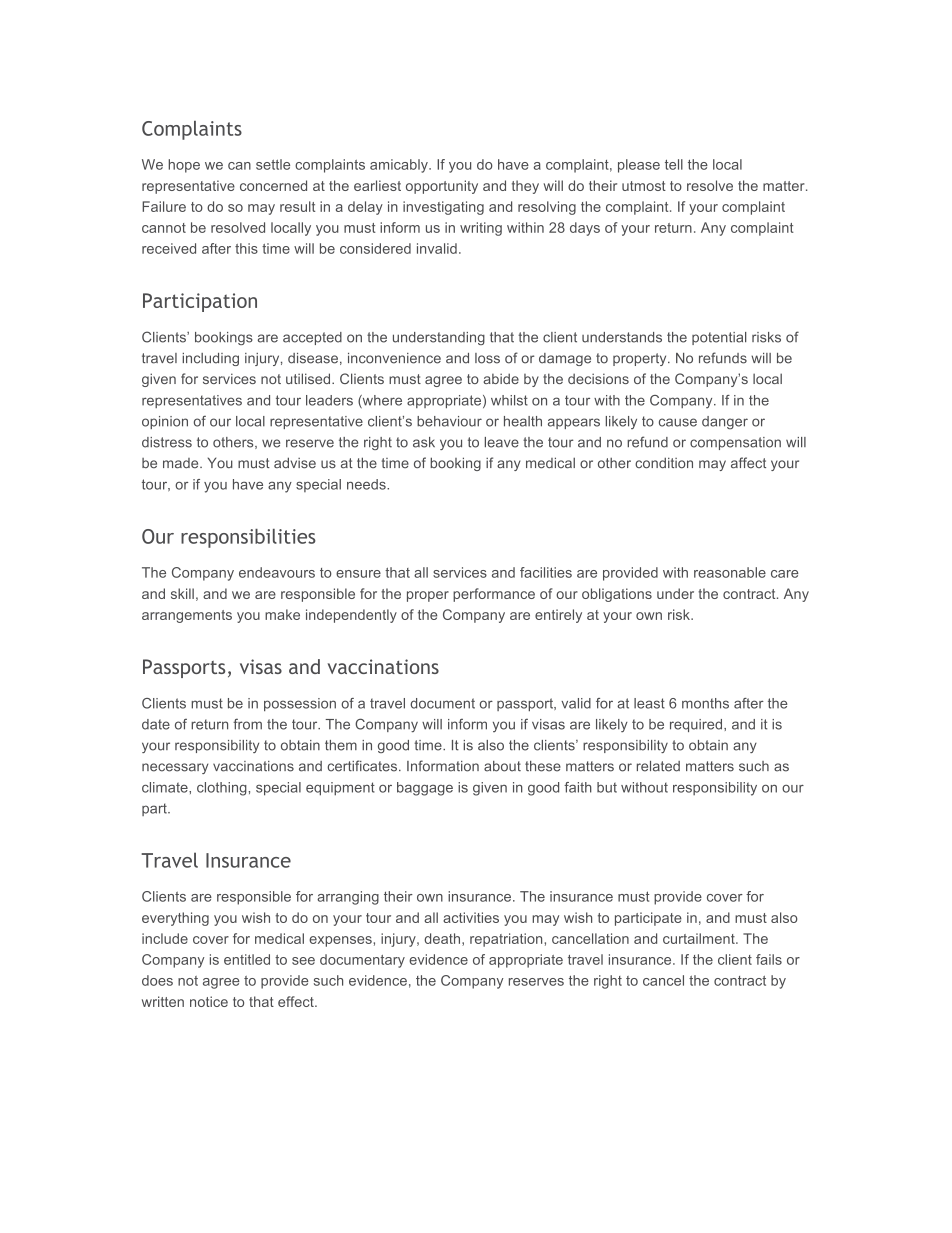 The image size is (952, 1233). Describe the element at coordinates (247, 959) in the page. I see `entitled` at that location.
